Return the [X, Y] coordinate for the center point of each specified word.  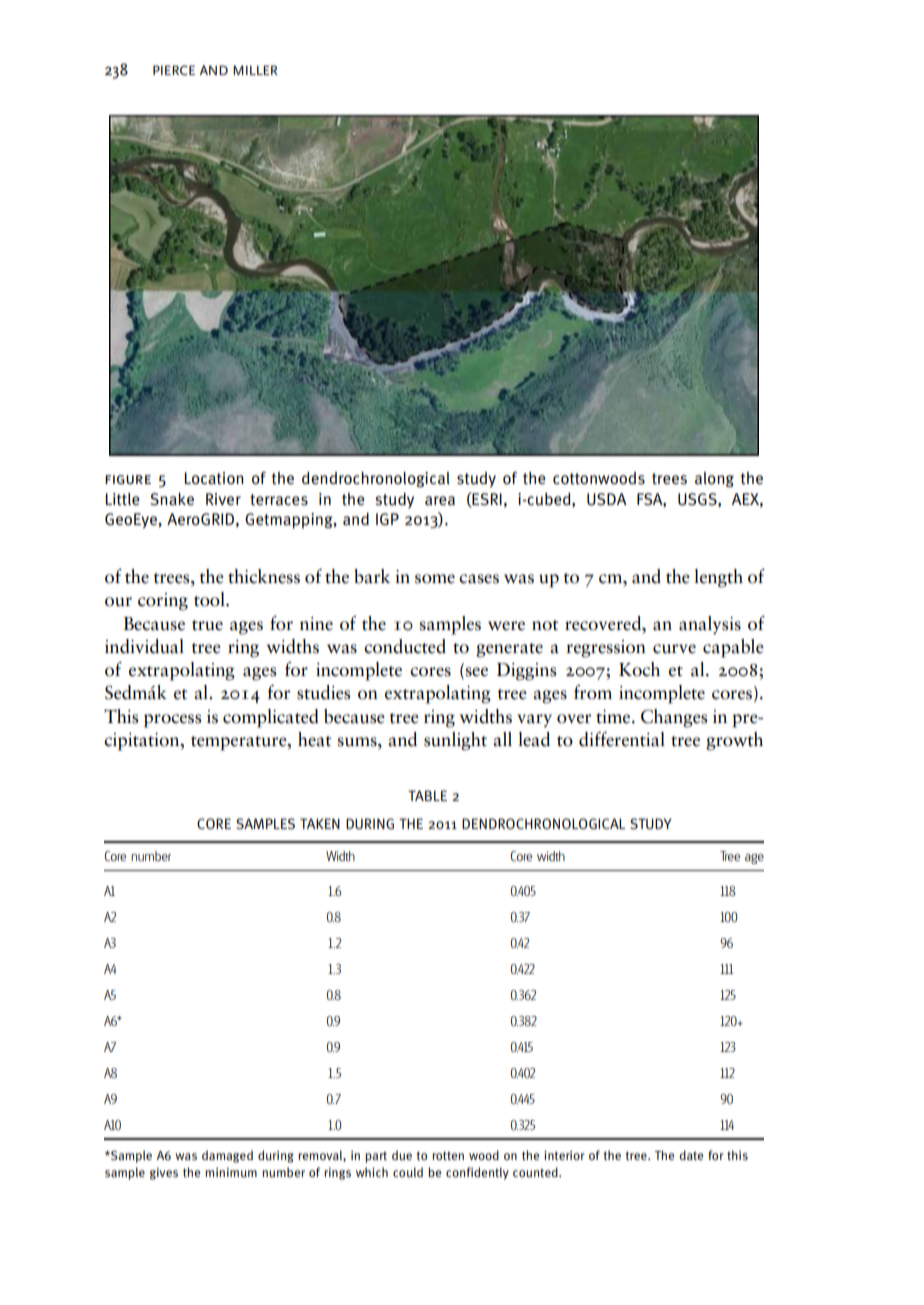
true [207, 625]
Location [214, 478]
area [440, 501]
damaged [227, 1156]
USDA [607, 499]
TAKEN [320, 823]
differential [622, 739]
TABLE [427, 795]
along [714, 479]
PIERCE [174, 70]
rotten [448, 1155]
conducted [405, 646]
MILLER [255, 70]
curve [674, 649]
